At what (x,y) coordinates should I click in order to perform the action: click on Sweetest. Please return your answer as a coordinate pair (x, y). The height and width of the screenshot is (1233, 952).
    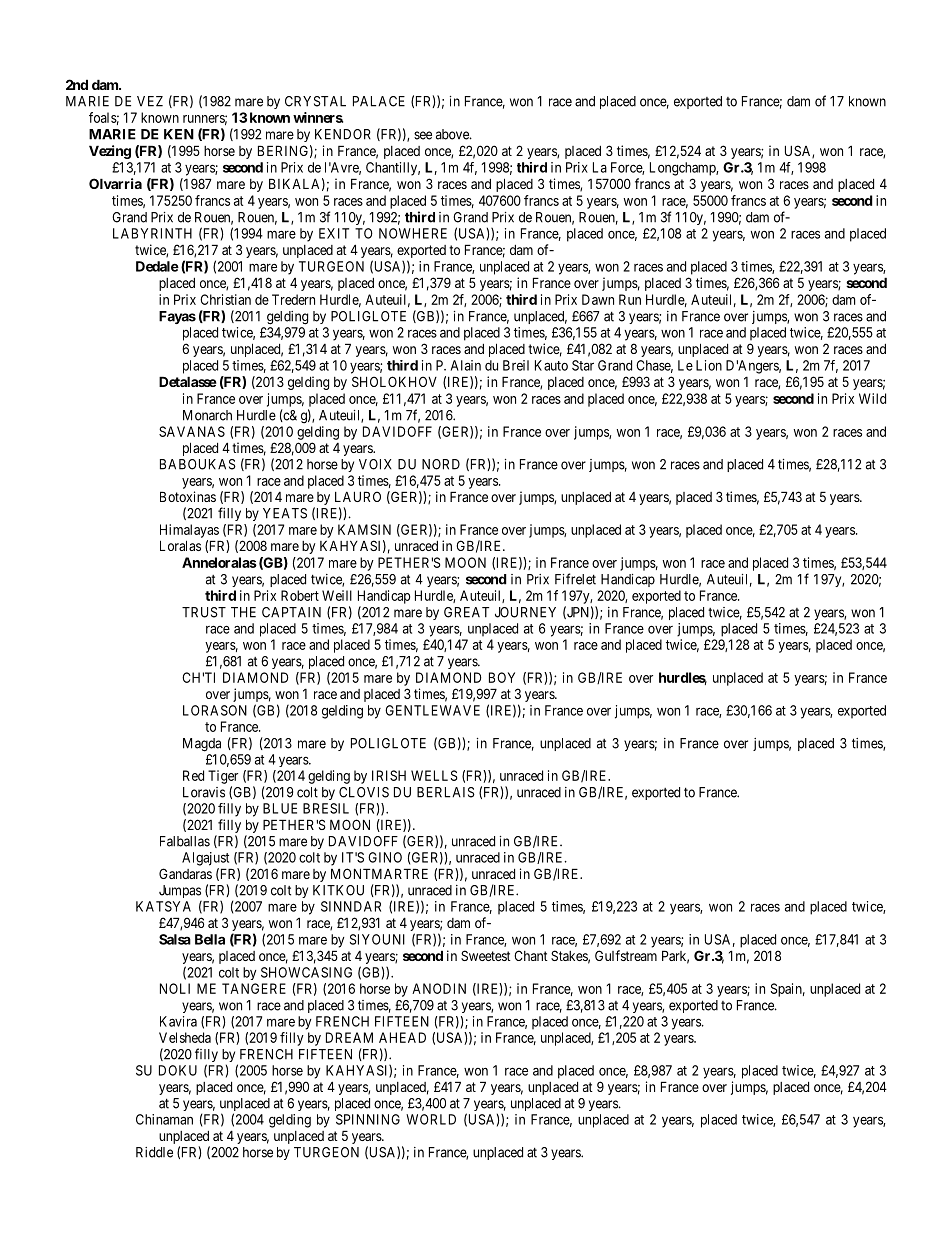
    Looking at the image, I should click on (486, 955).
